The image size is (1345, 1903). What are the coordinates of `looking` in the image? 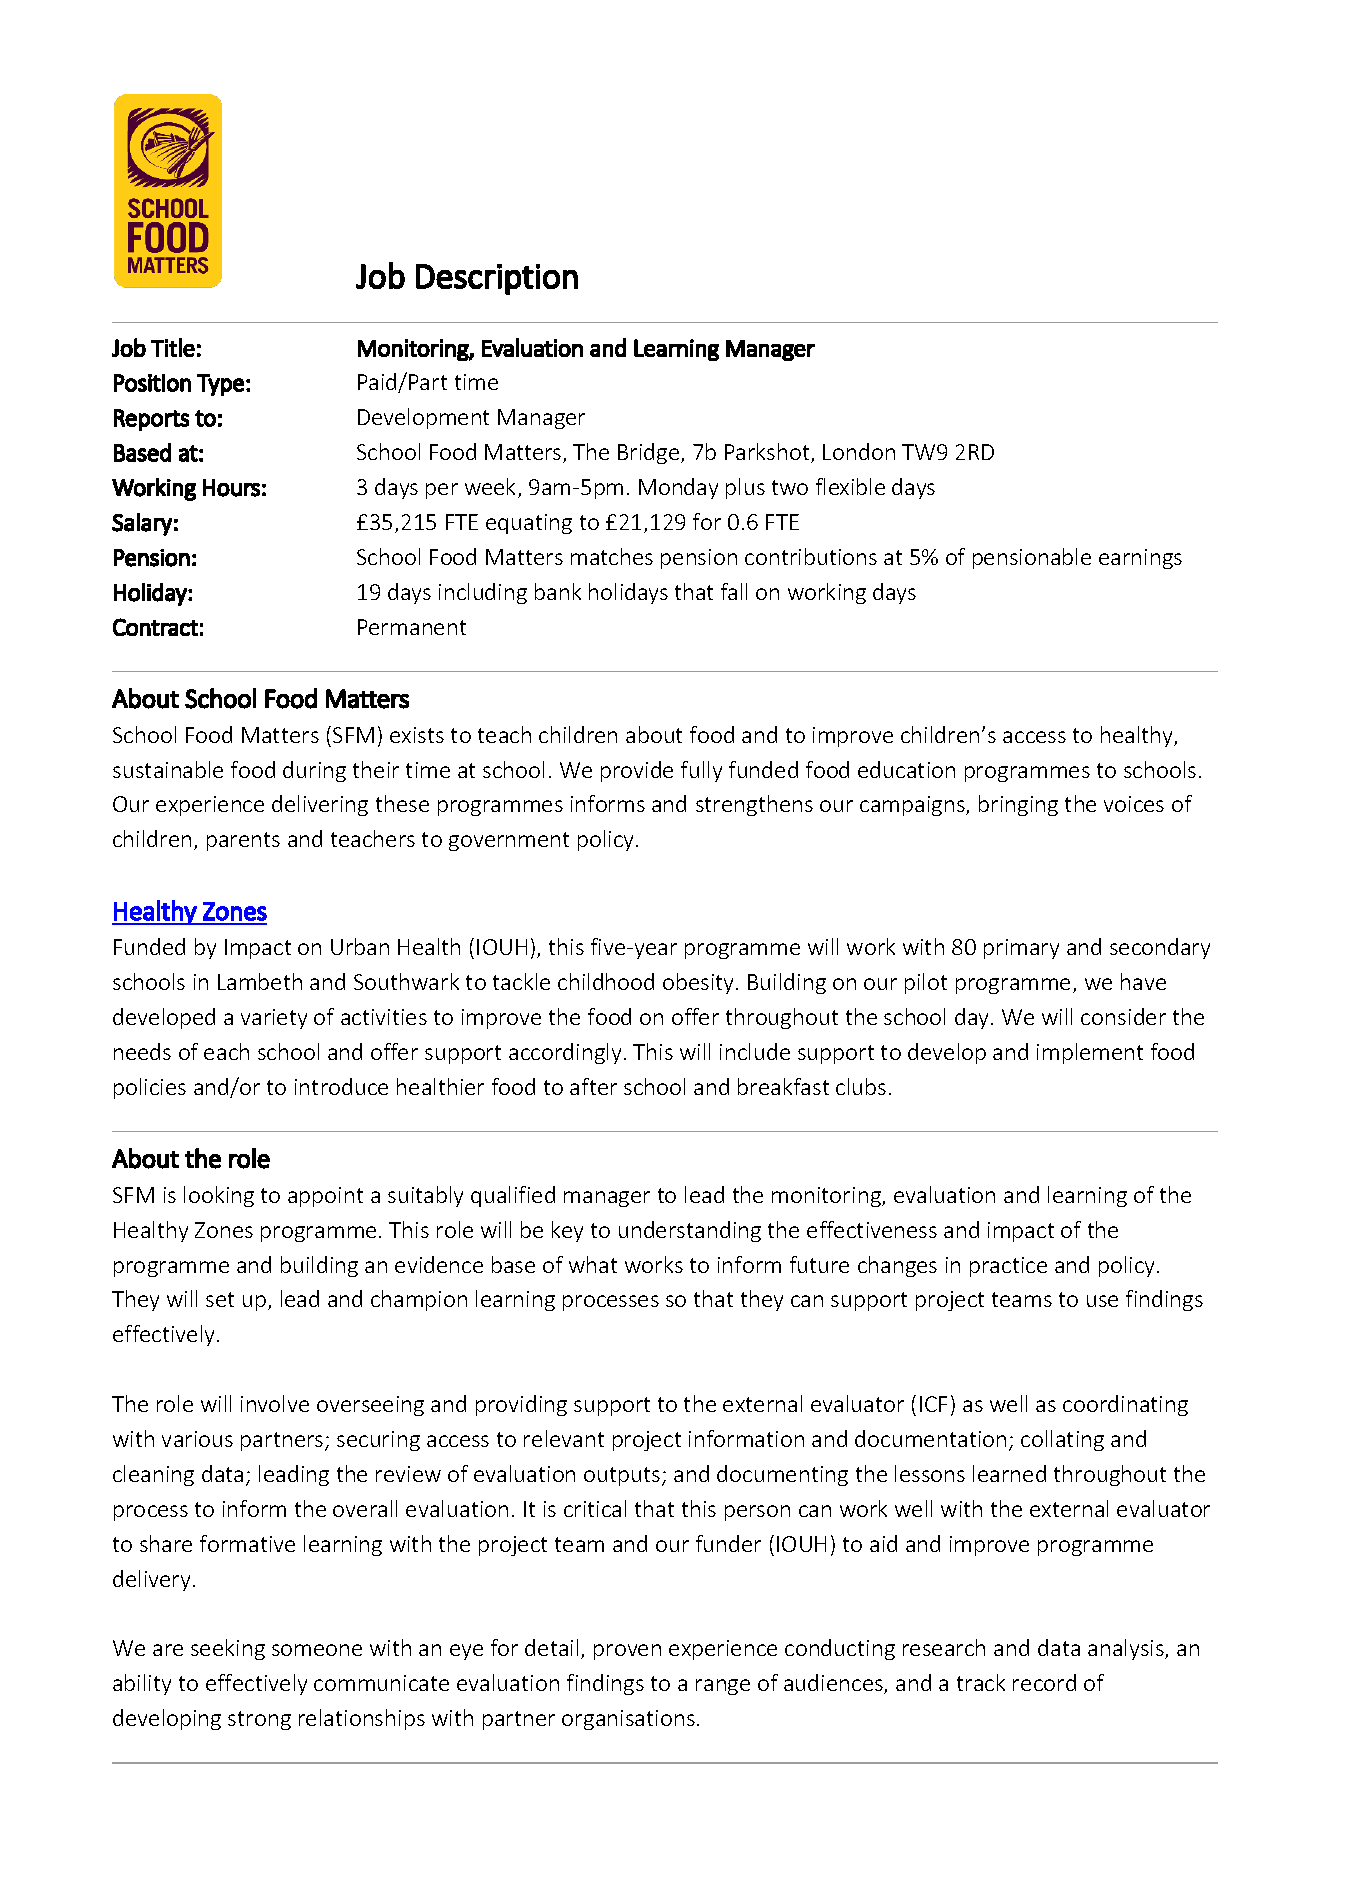 It's located at (219, 1196).
